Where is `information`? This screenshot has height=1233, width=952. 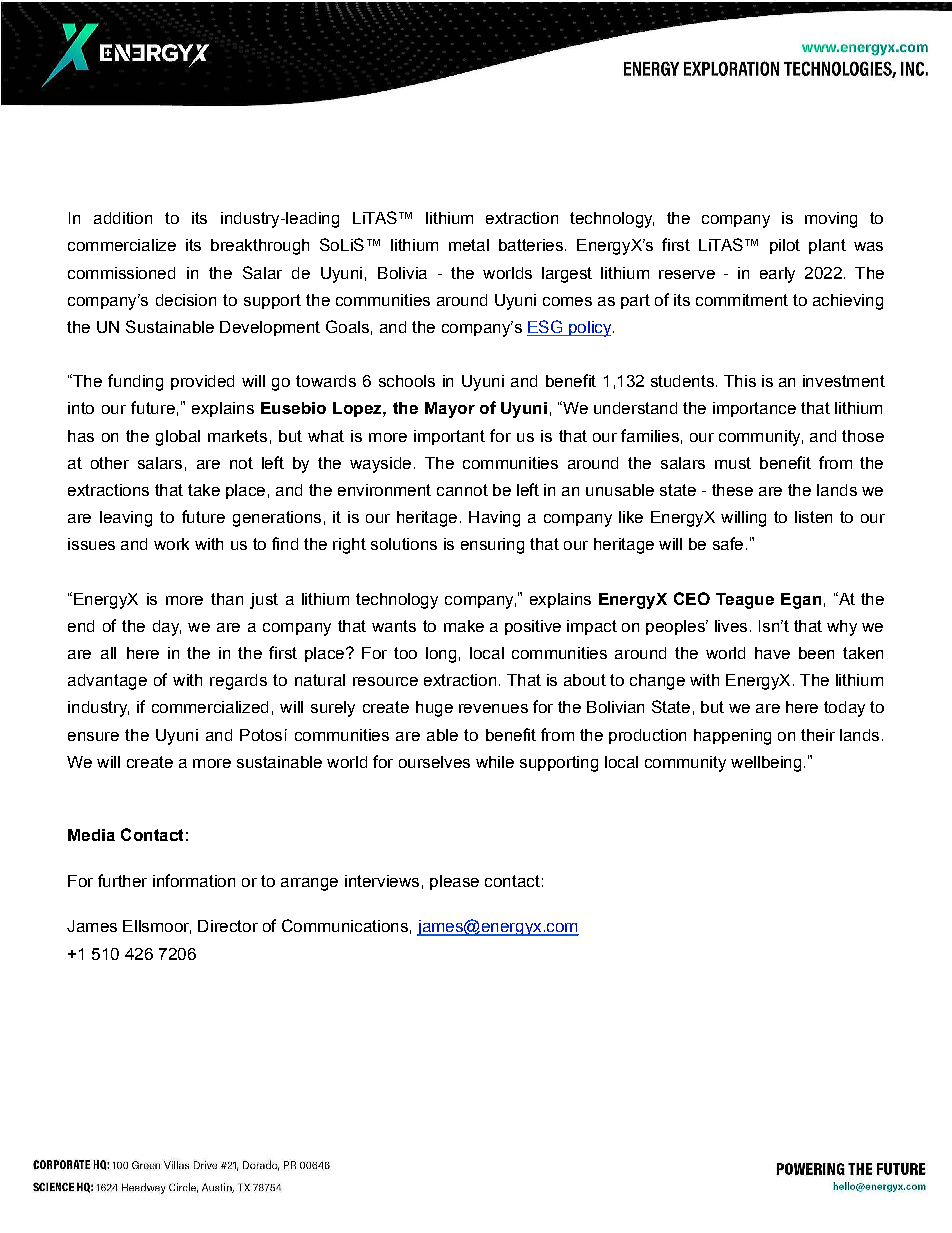 information is located at coordinates (194, 880).
